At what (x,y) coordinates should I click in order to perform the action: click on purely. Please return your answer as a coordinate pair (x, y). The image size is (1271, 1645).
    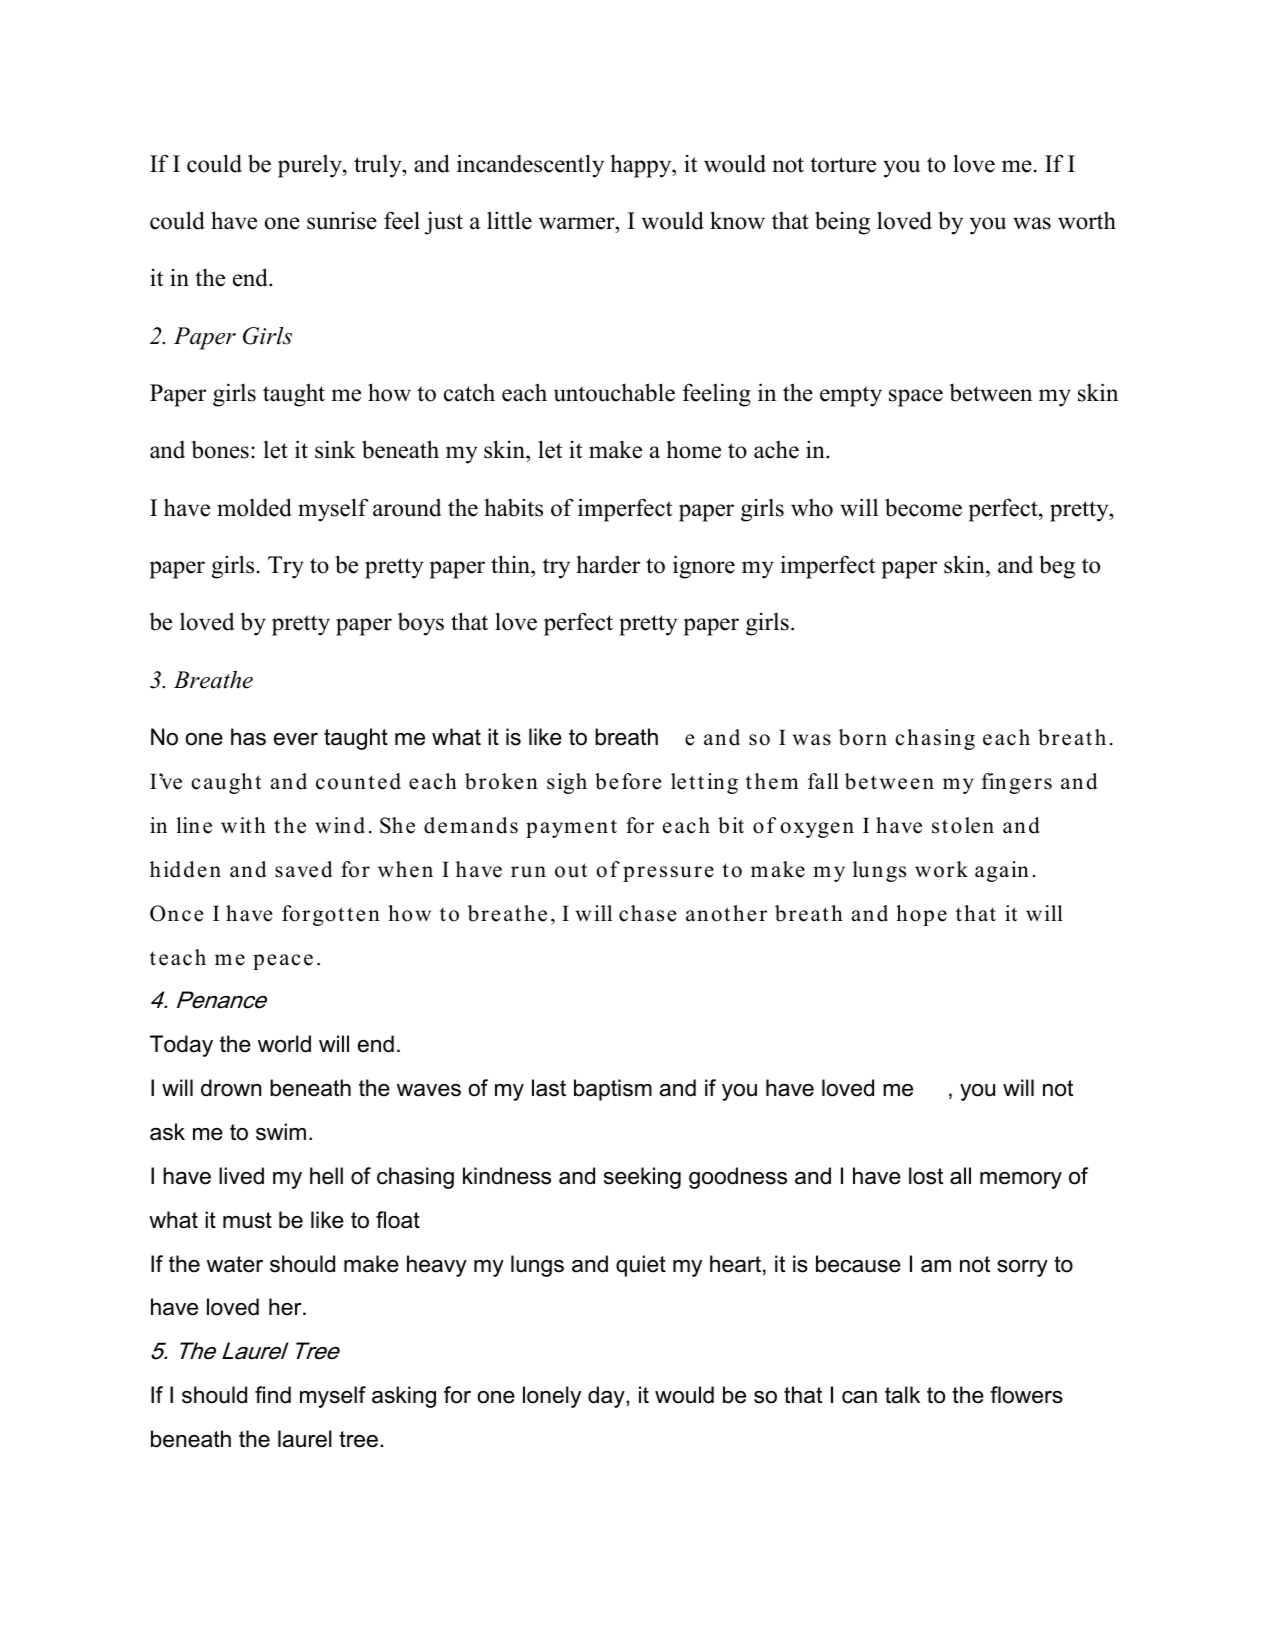
    Looking at the image, I should click on (311, 166).
